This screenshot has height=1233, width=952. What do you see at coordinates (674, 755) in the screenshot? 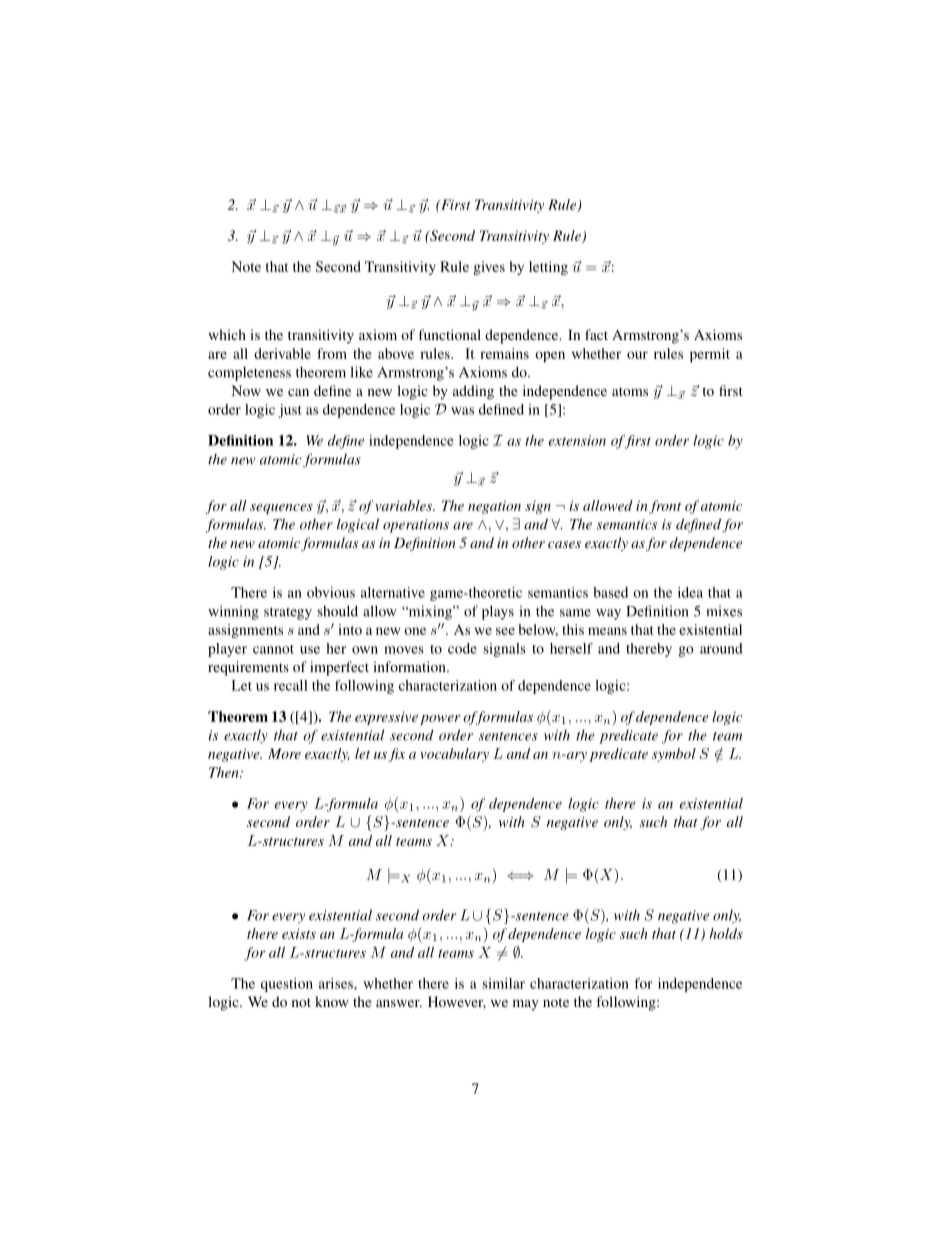
I see `symbol` at bounding box center [674, 755].
